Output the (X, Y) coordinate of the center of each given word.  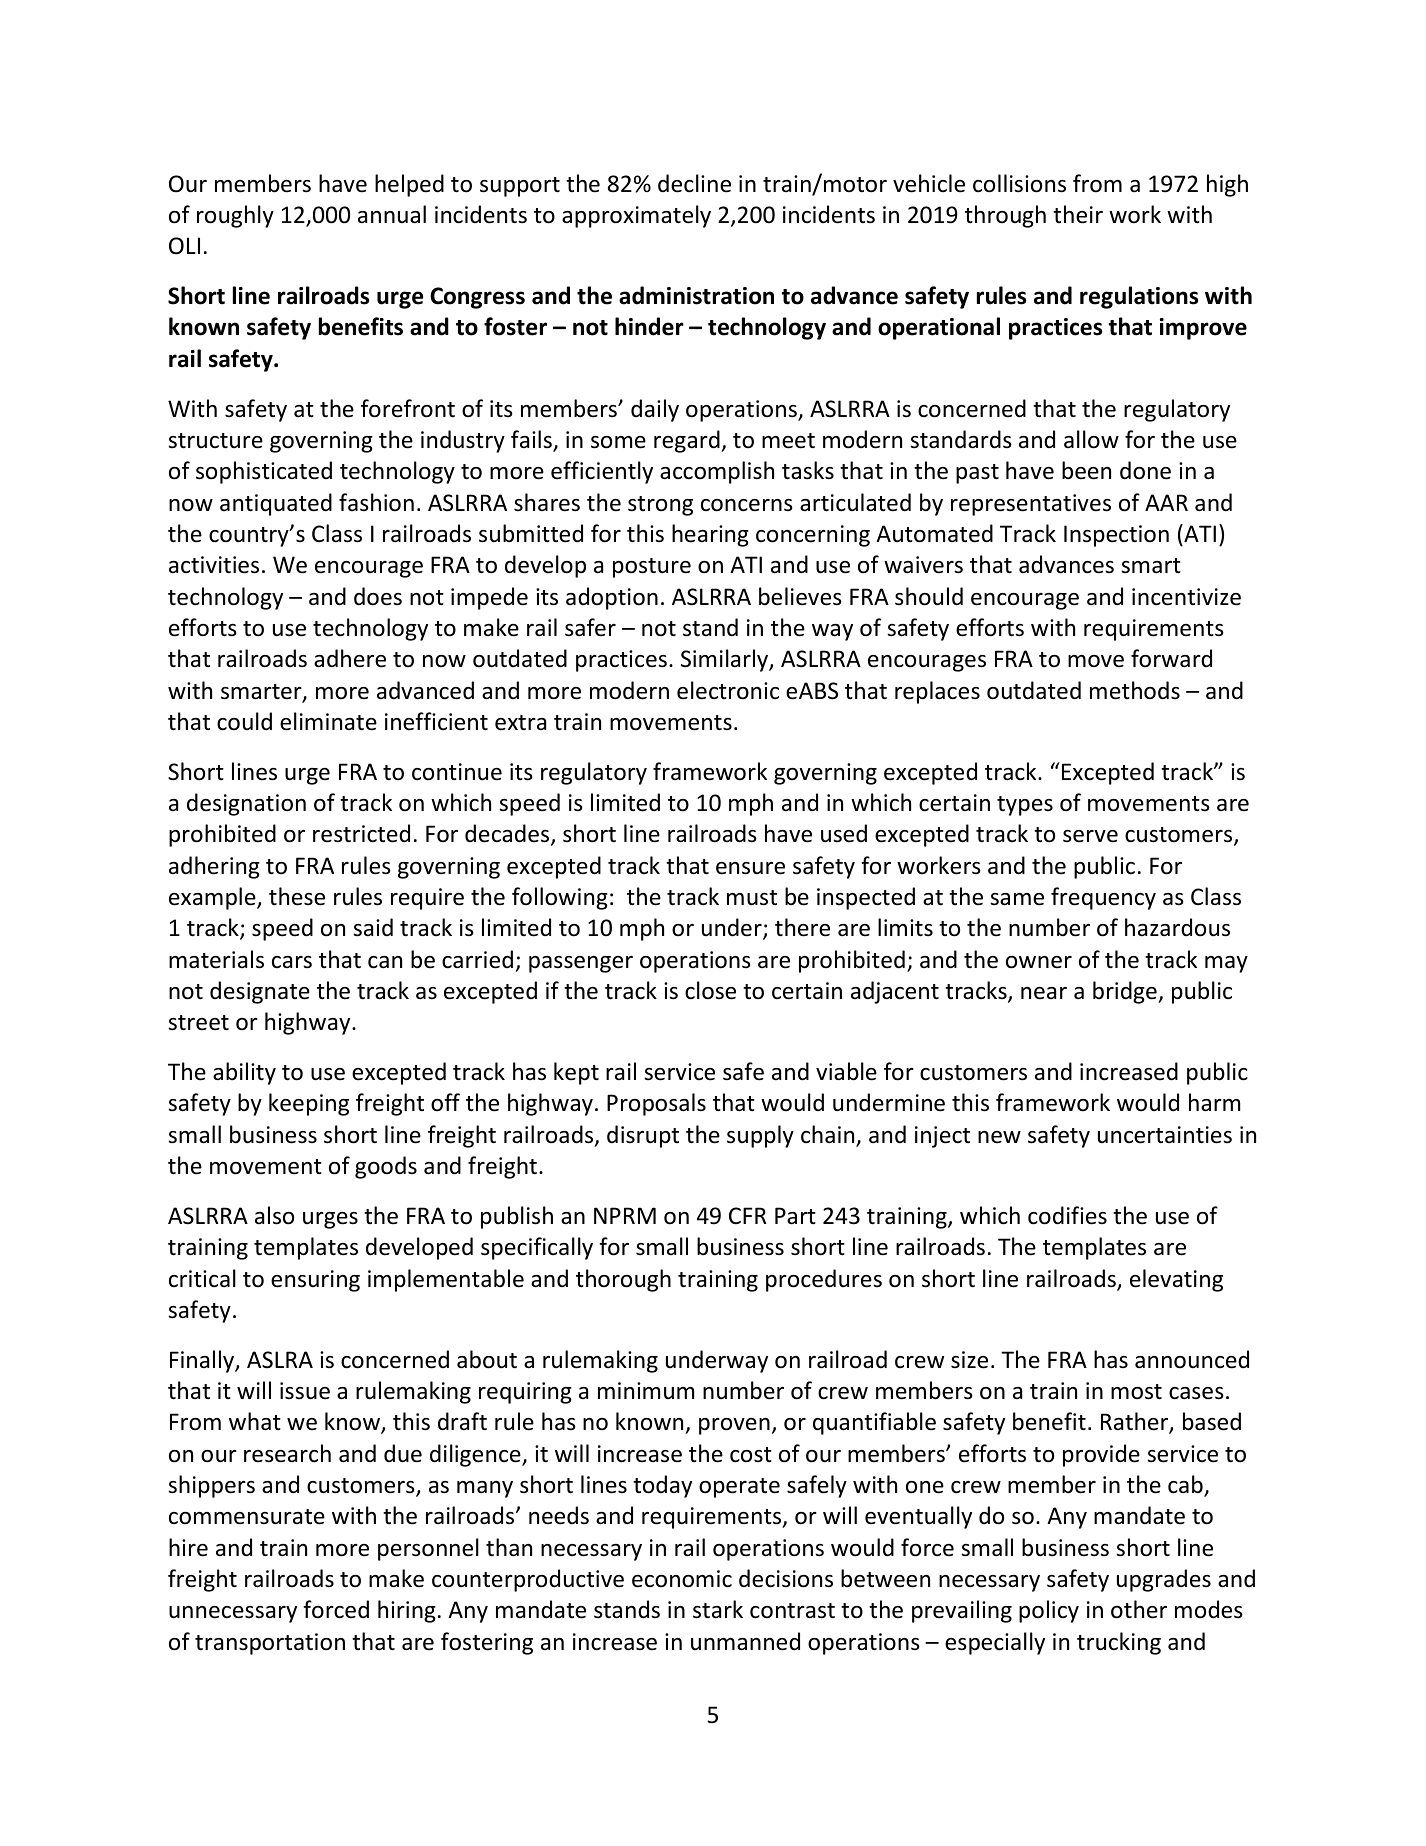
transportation (270, 1644)
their (1078, 214)
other (1139, 1609)
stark (718, 1609)
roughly (235, 216)
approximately (636, 216)
